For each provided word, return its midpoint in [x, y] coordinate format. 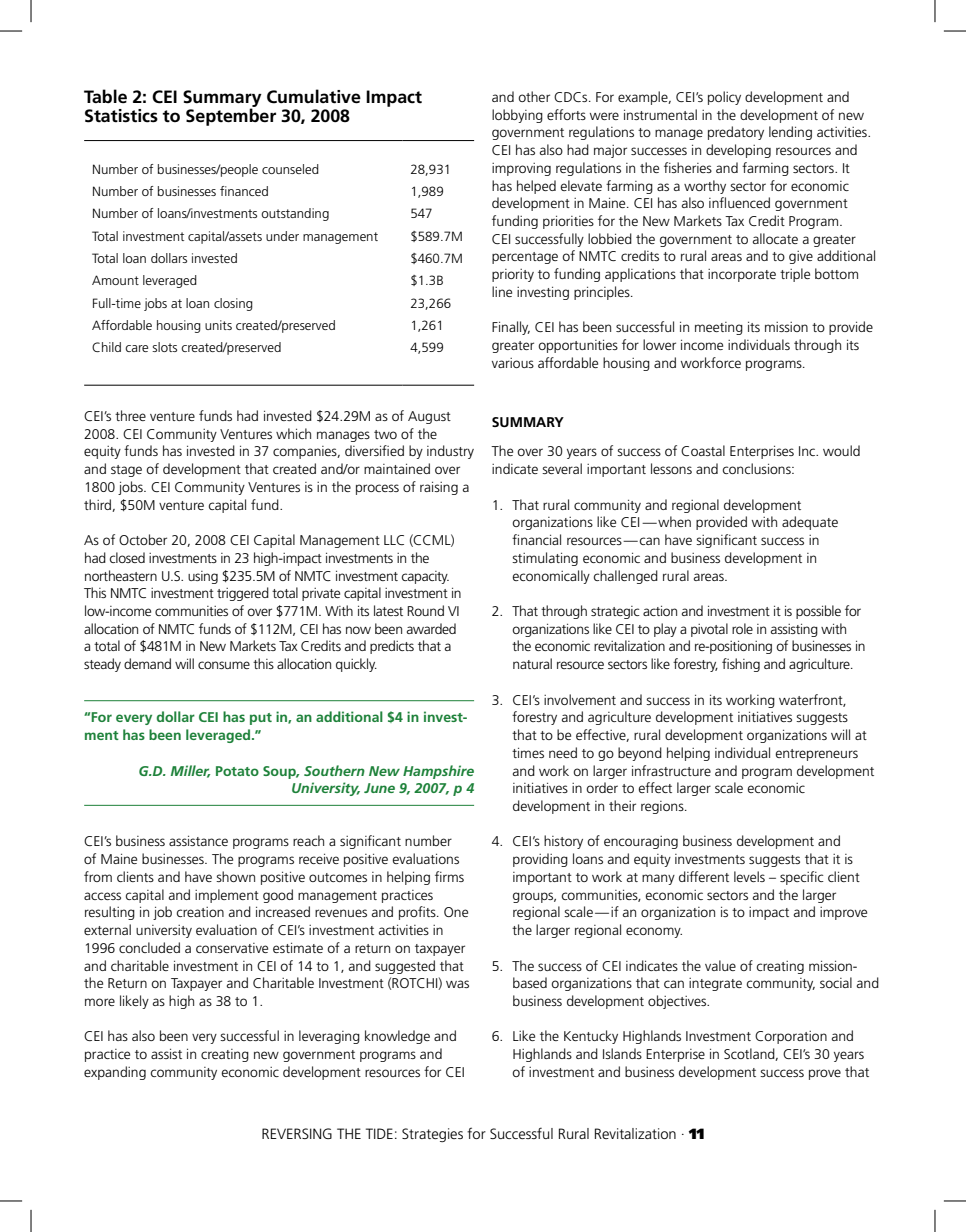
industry [450, 452]
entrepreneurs [816, 755]
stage [126, 471]
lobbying [517, 116]
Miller [190, 771]
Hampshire [438, 772]
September [231, 117]
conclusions [757, 468]
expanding [115, 1073]
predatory [736, 133]
